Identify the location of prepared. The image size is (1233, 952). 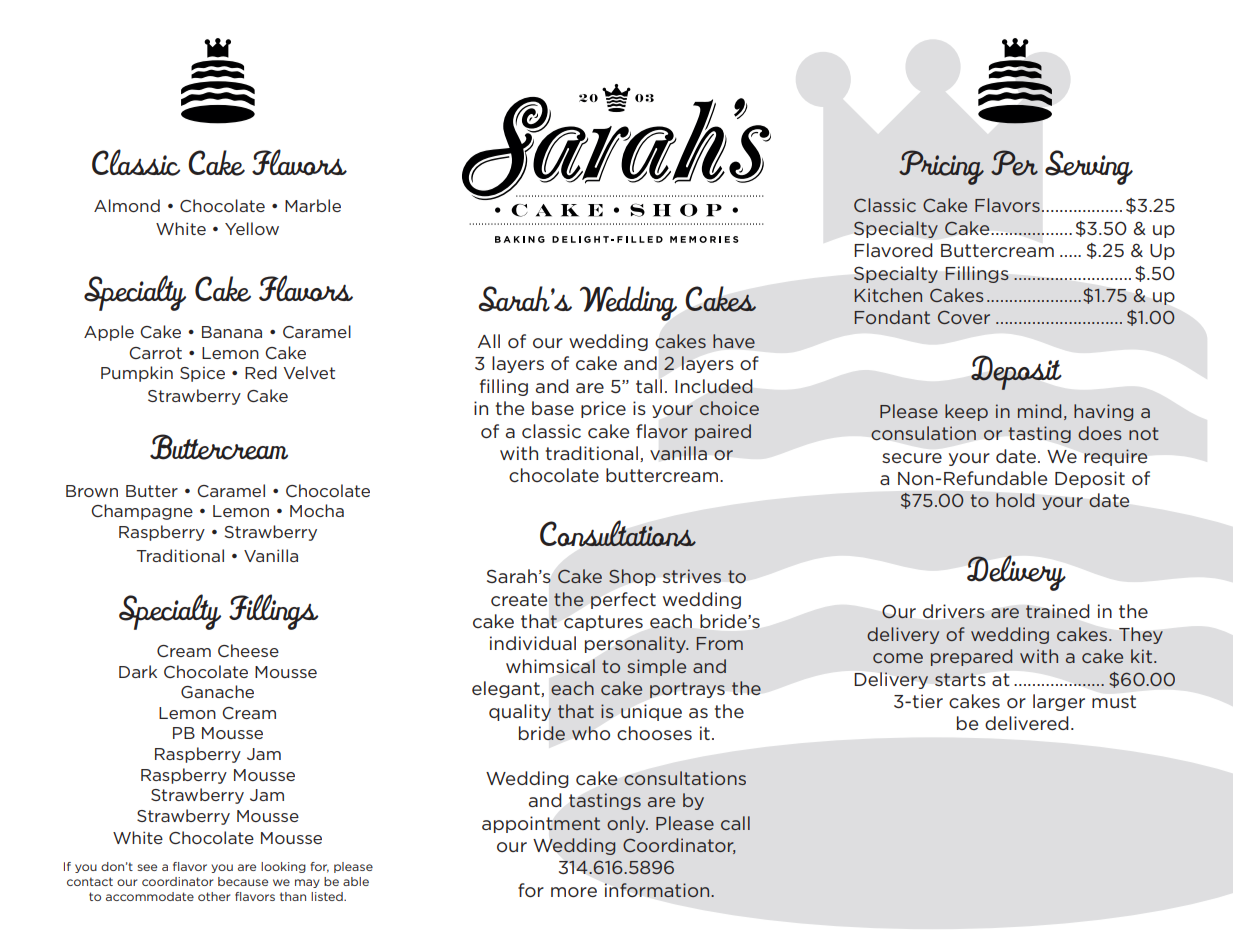
(971, 657).
